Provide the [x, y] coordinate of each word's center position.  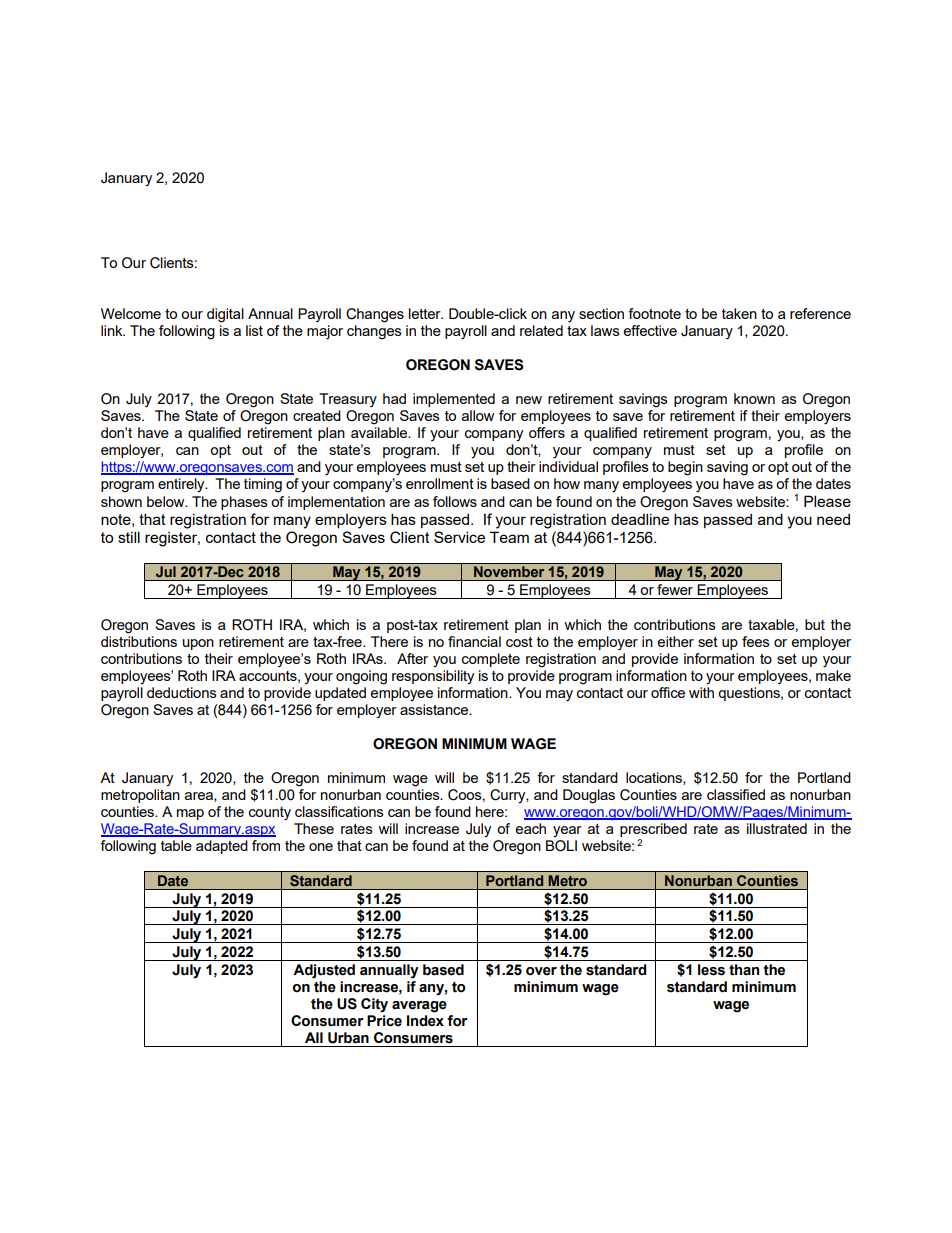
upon [198, 644]
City [374, 1005]
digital [225, 315]
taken [739, 313]
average [419, 1007]
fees [756, 641]
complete [491, 660]
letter [426, 313]
